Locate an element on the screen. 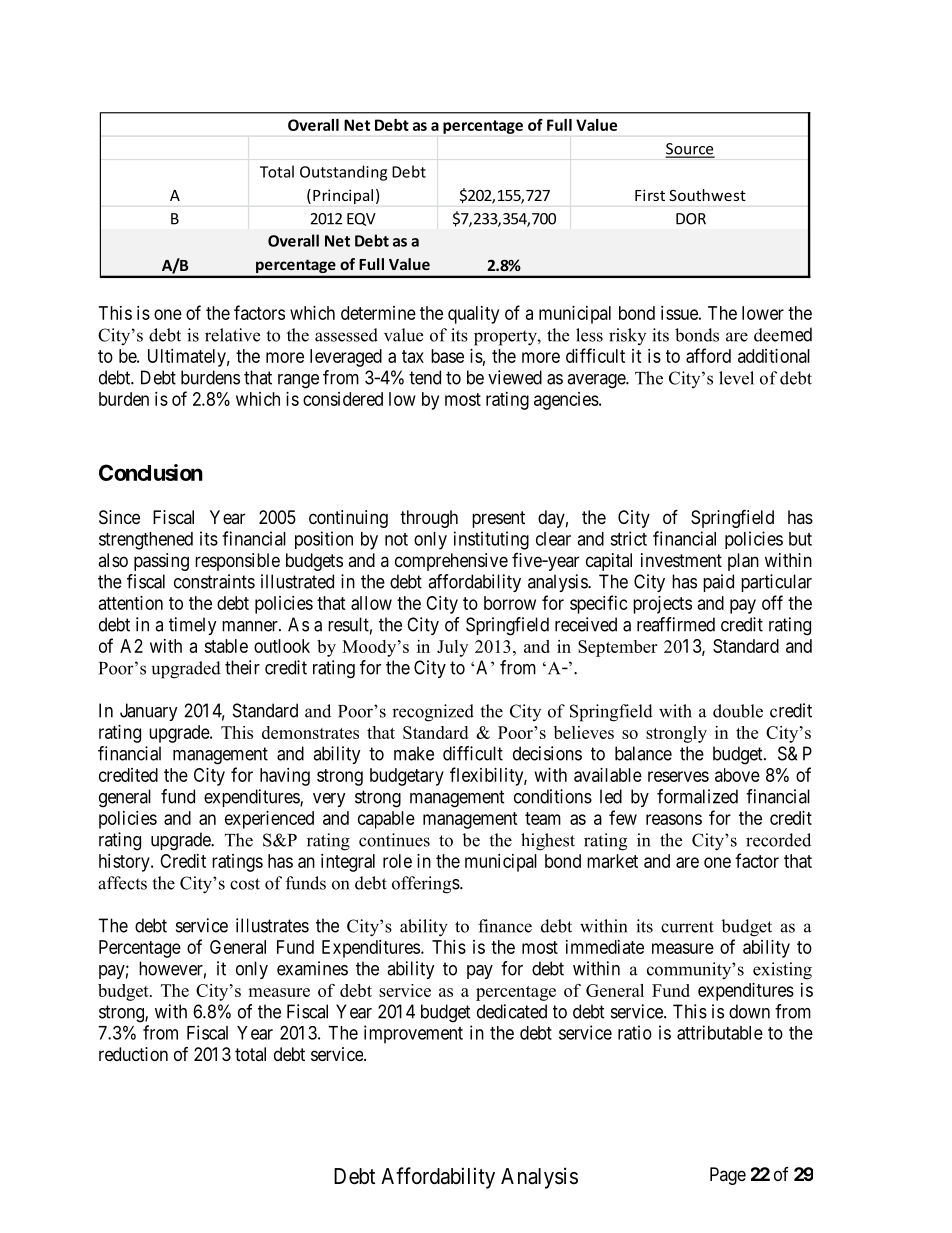 The image size is (952, 1233). Southwest is located at coordinates (707, 195).
